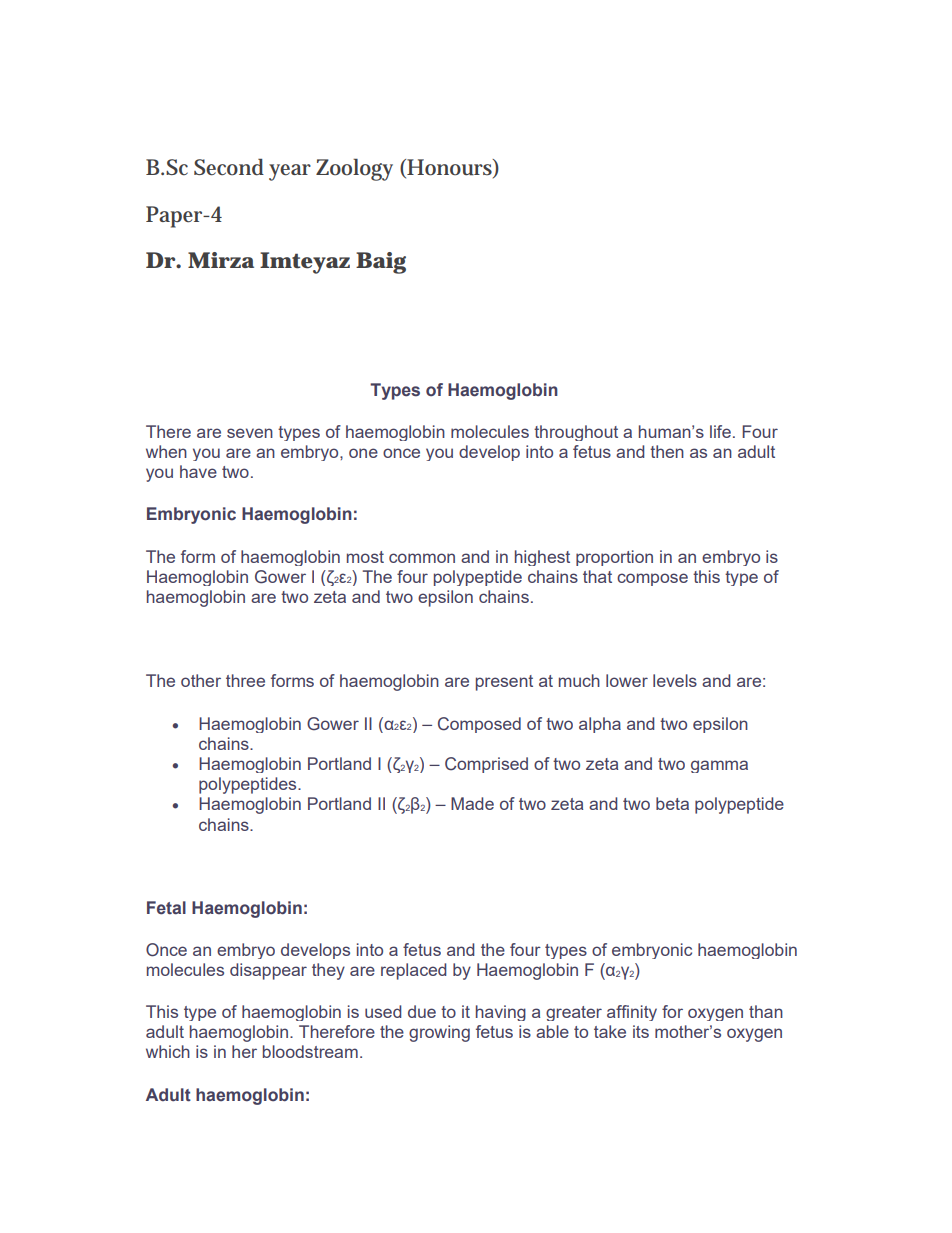 Image resolution: width=952 pixels, height=1233 pixels. What do you see at coordinates (354, 170) in the screenshot?
I see `Zoology` at bounding box center [354, 170].
